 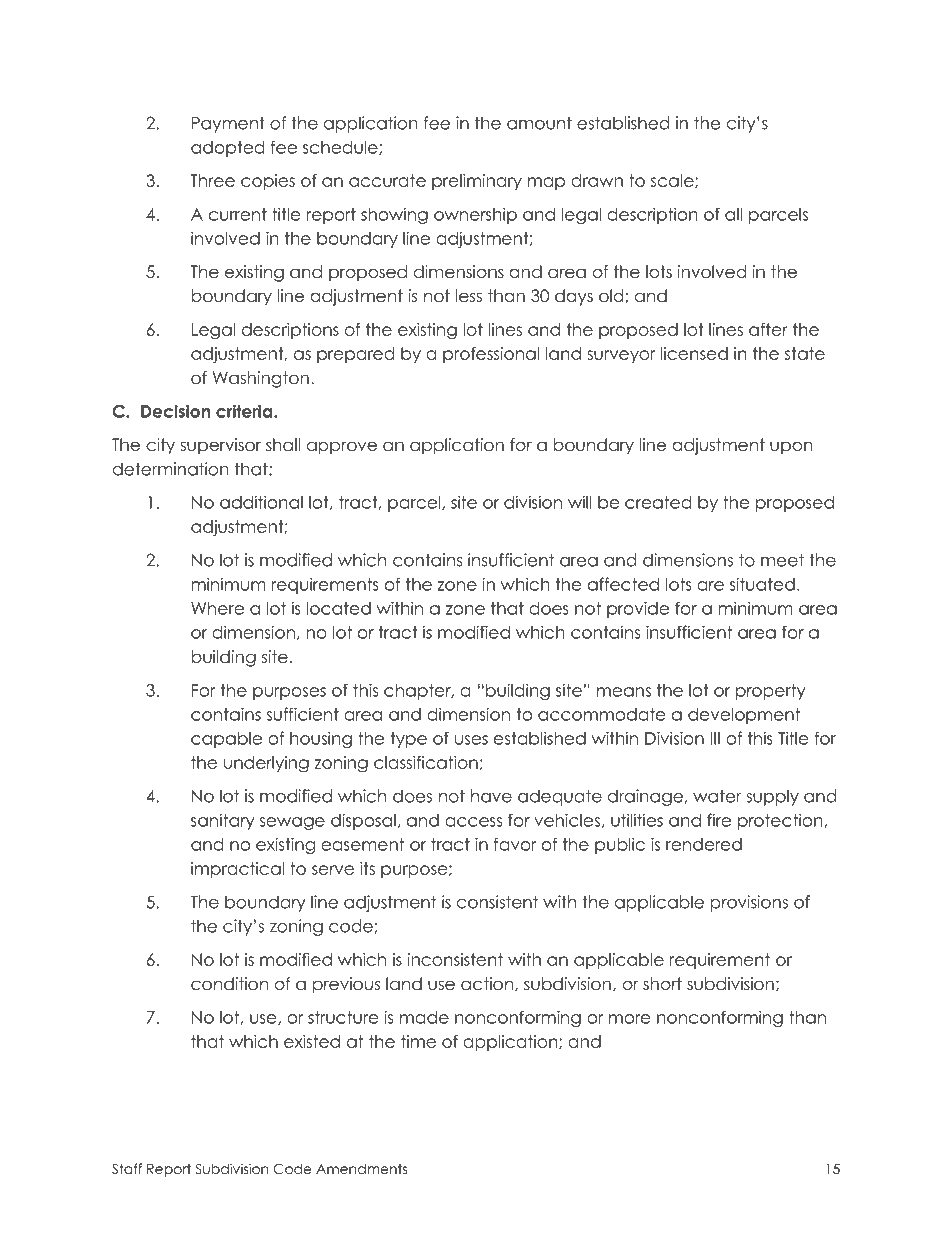 I want to click on adopted, so click(x=227, y=149).
